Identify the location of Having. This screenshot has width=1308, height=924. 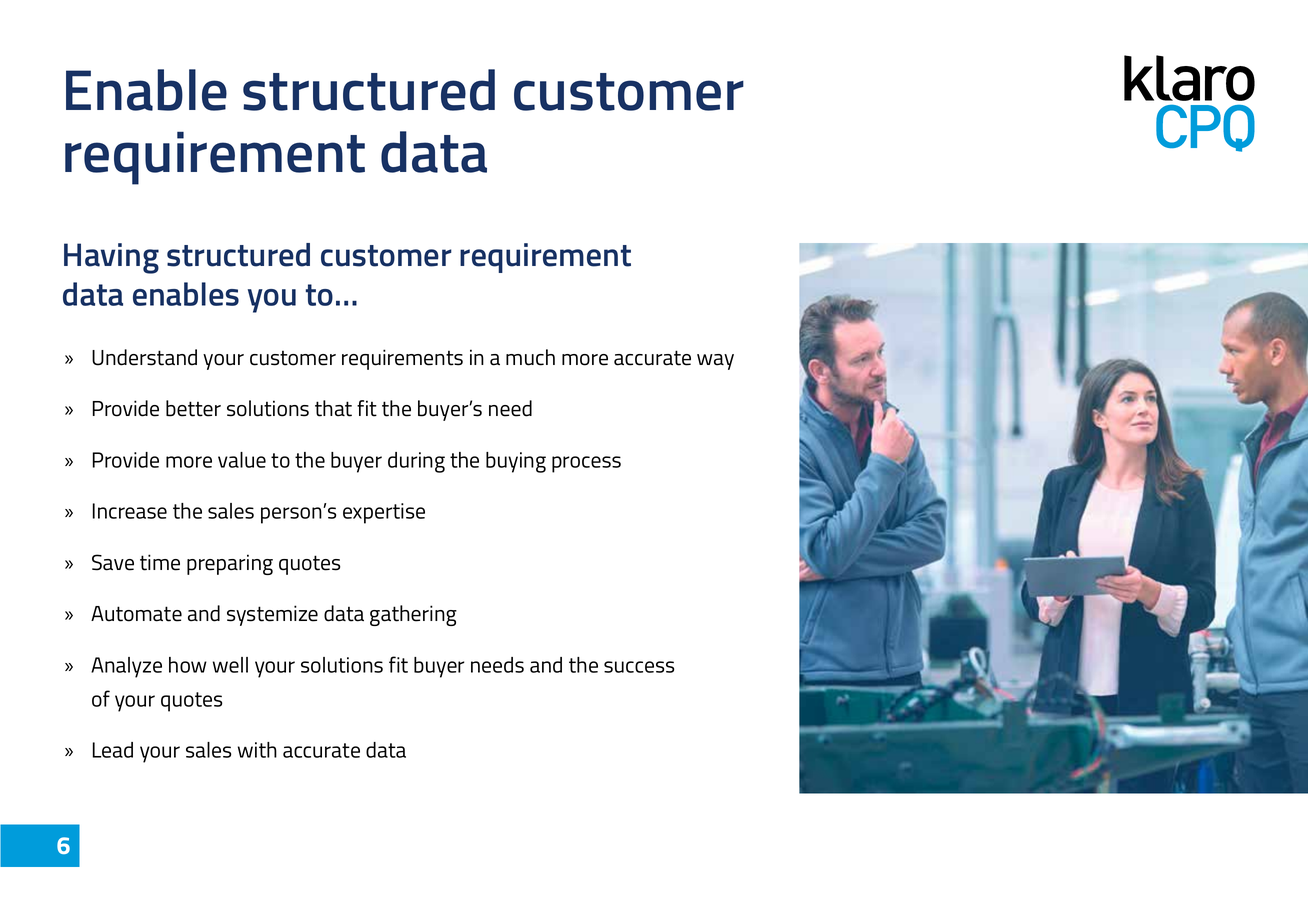
(111, 258).
